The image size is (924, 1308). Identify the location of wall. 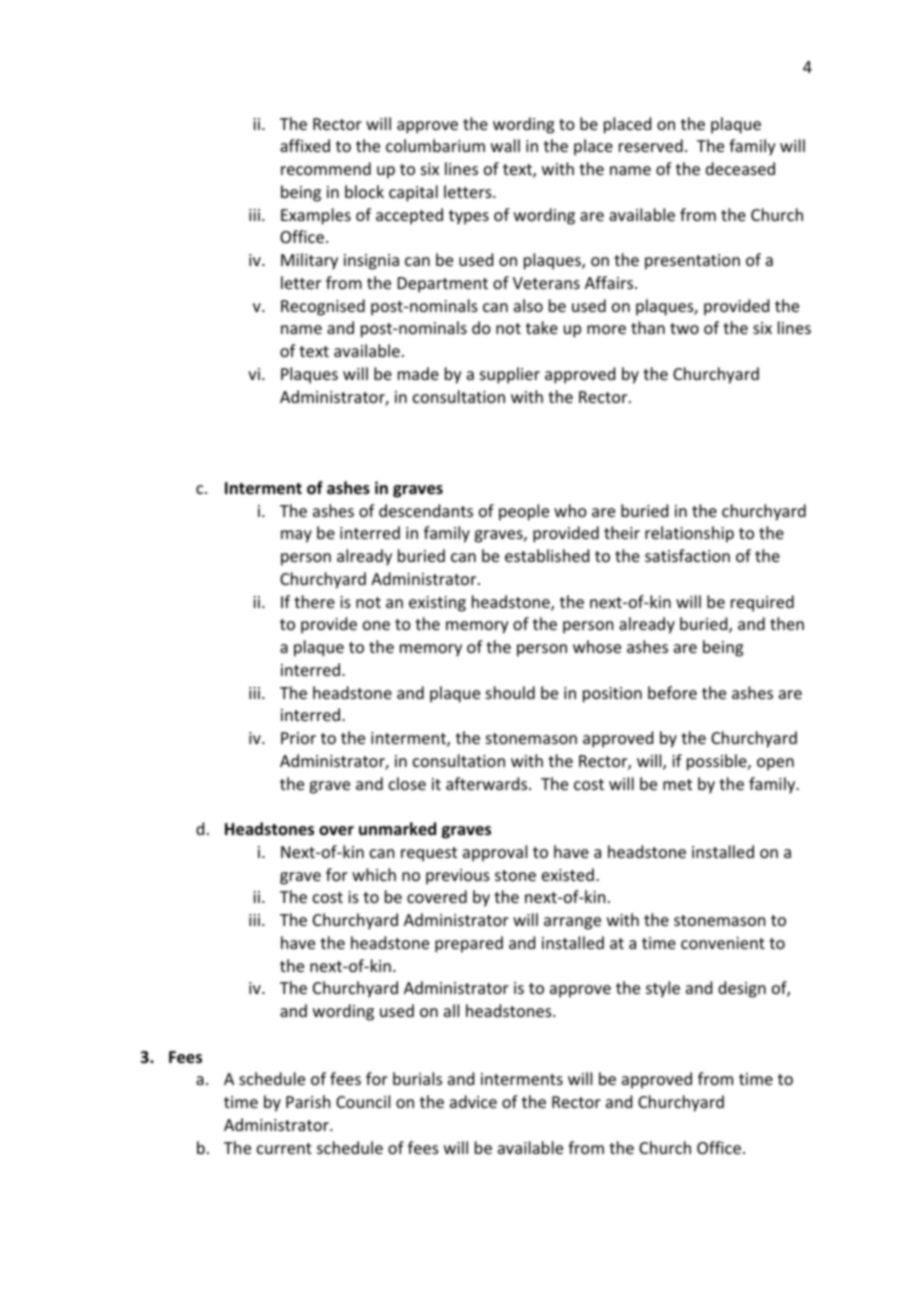
(505, 145).
